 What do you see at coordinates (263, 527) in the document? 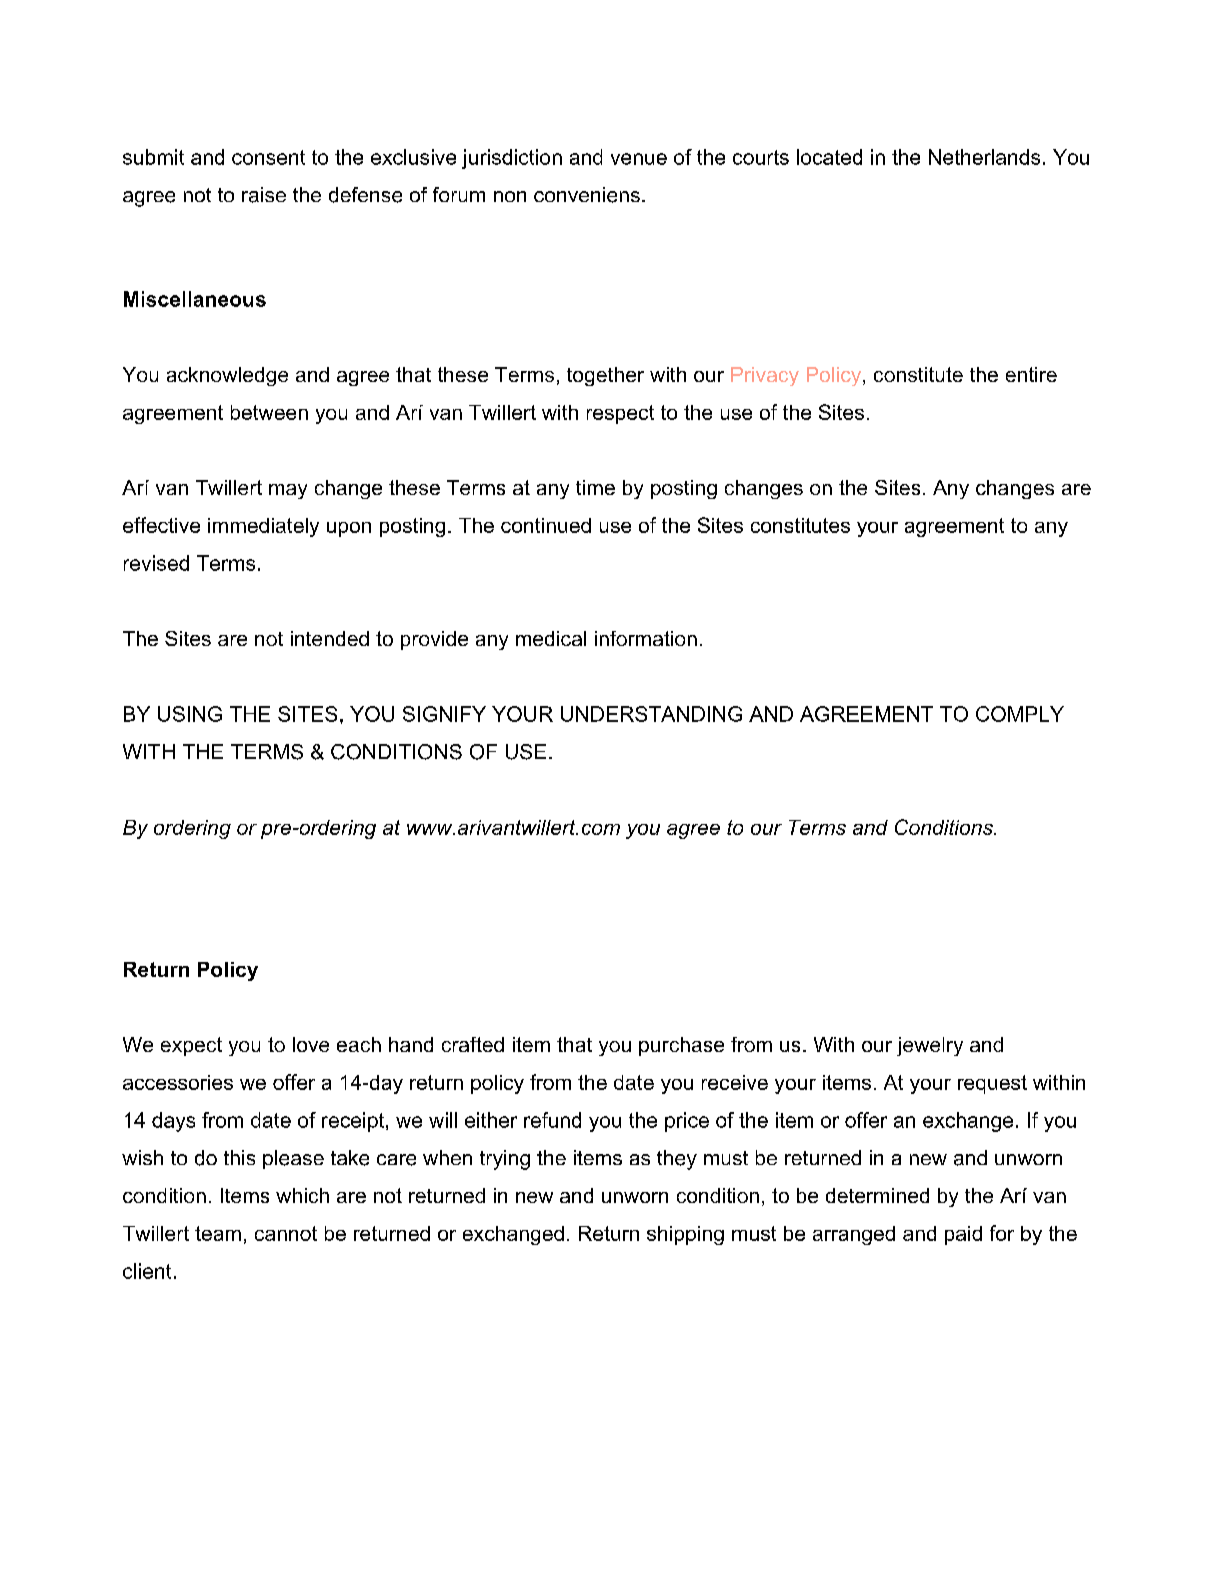
I see `immediately` at bounding box center [263, 527].
